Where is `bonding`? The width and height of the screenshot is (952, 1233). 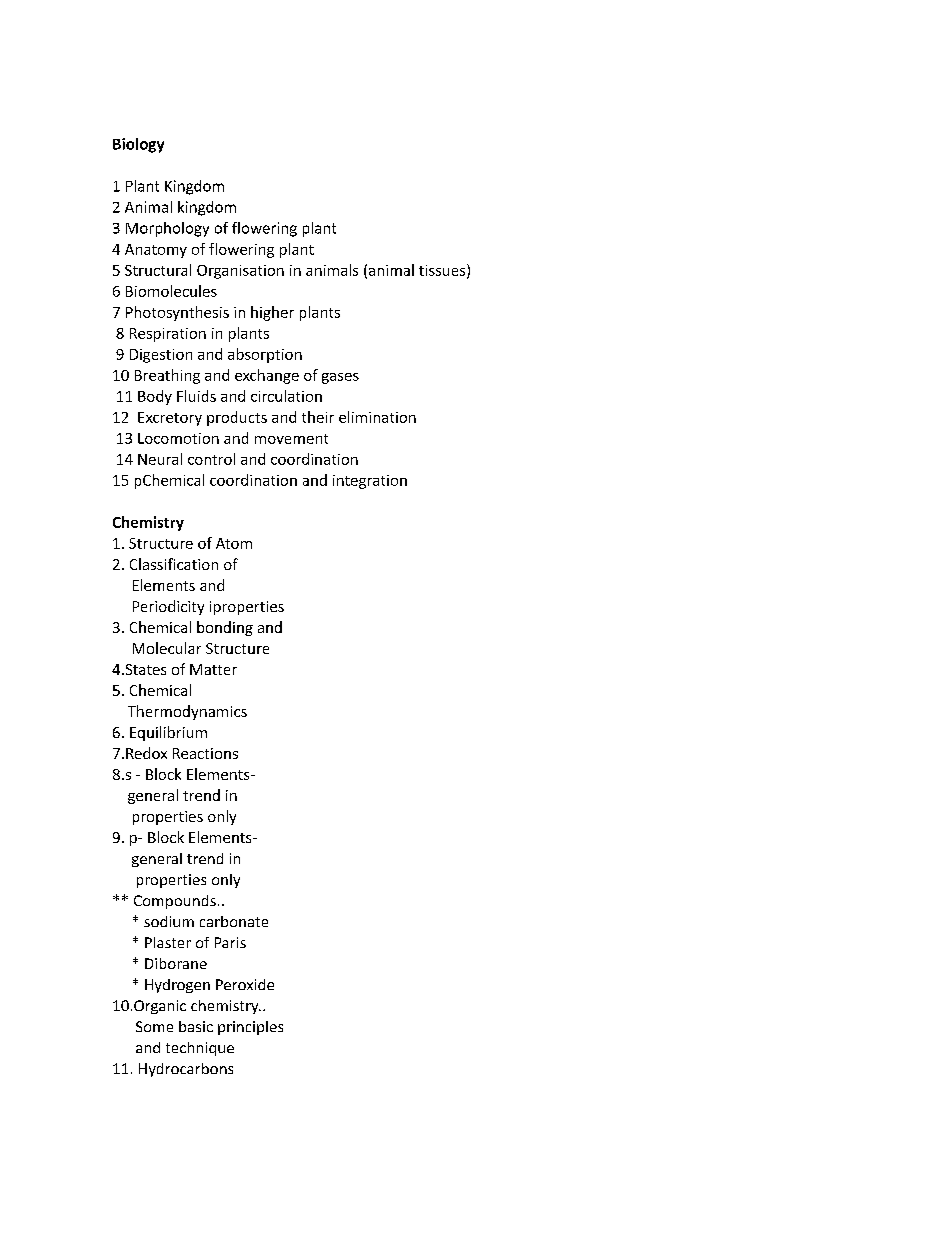
bonding is located at coordinates (225, 628).
